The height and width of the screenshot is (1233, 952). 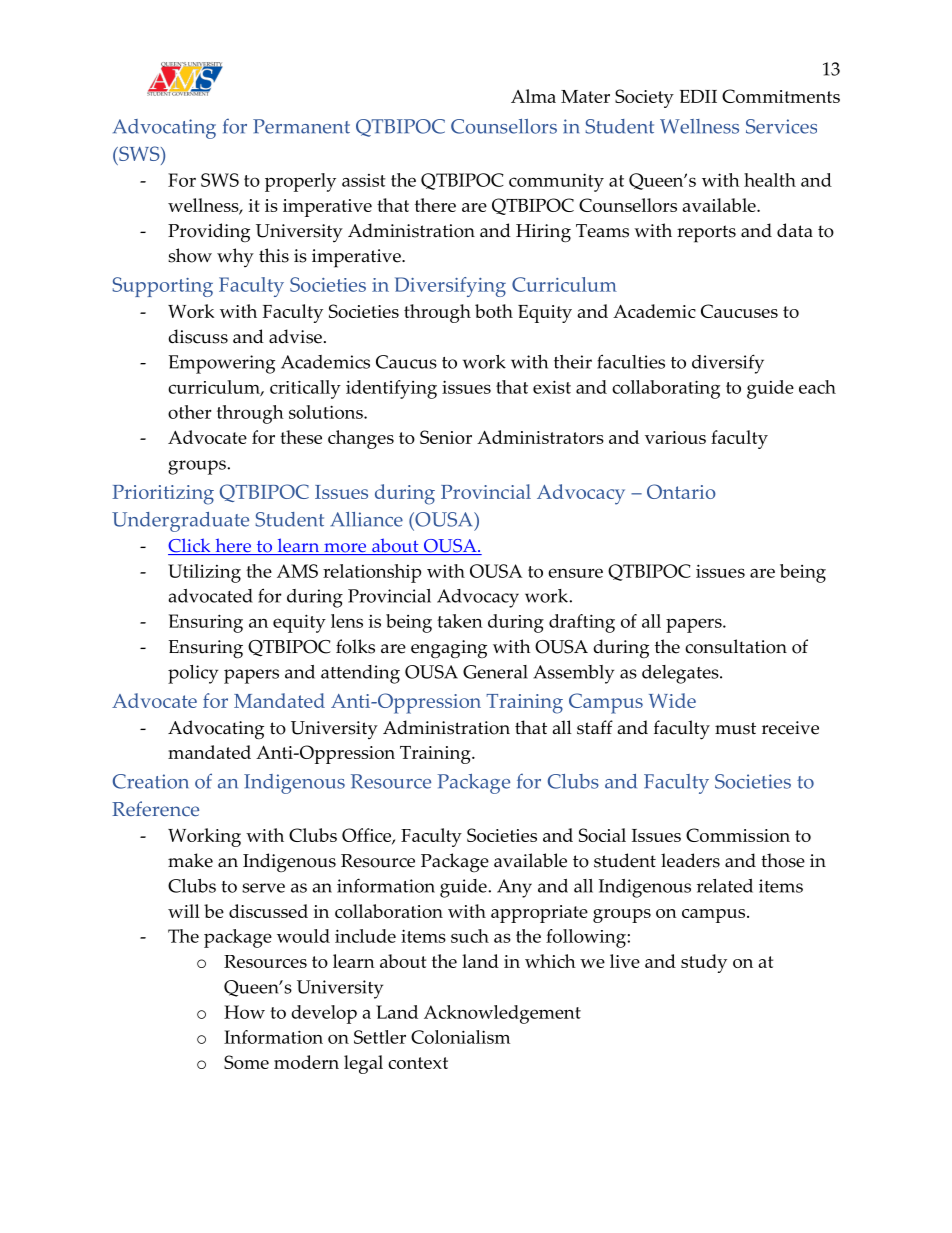 What do you see at coordinates (246, 1062) in the screenshot?
I see `Some` at bounding box center [246, 1062].
